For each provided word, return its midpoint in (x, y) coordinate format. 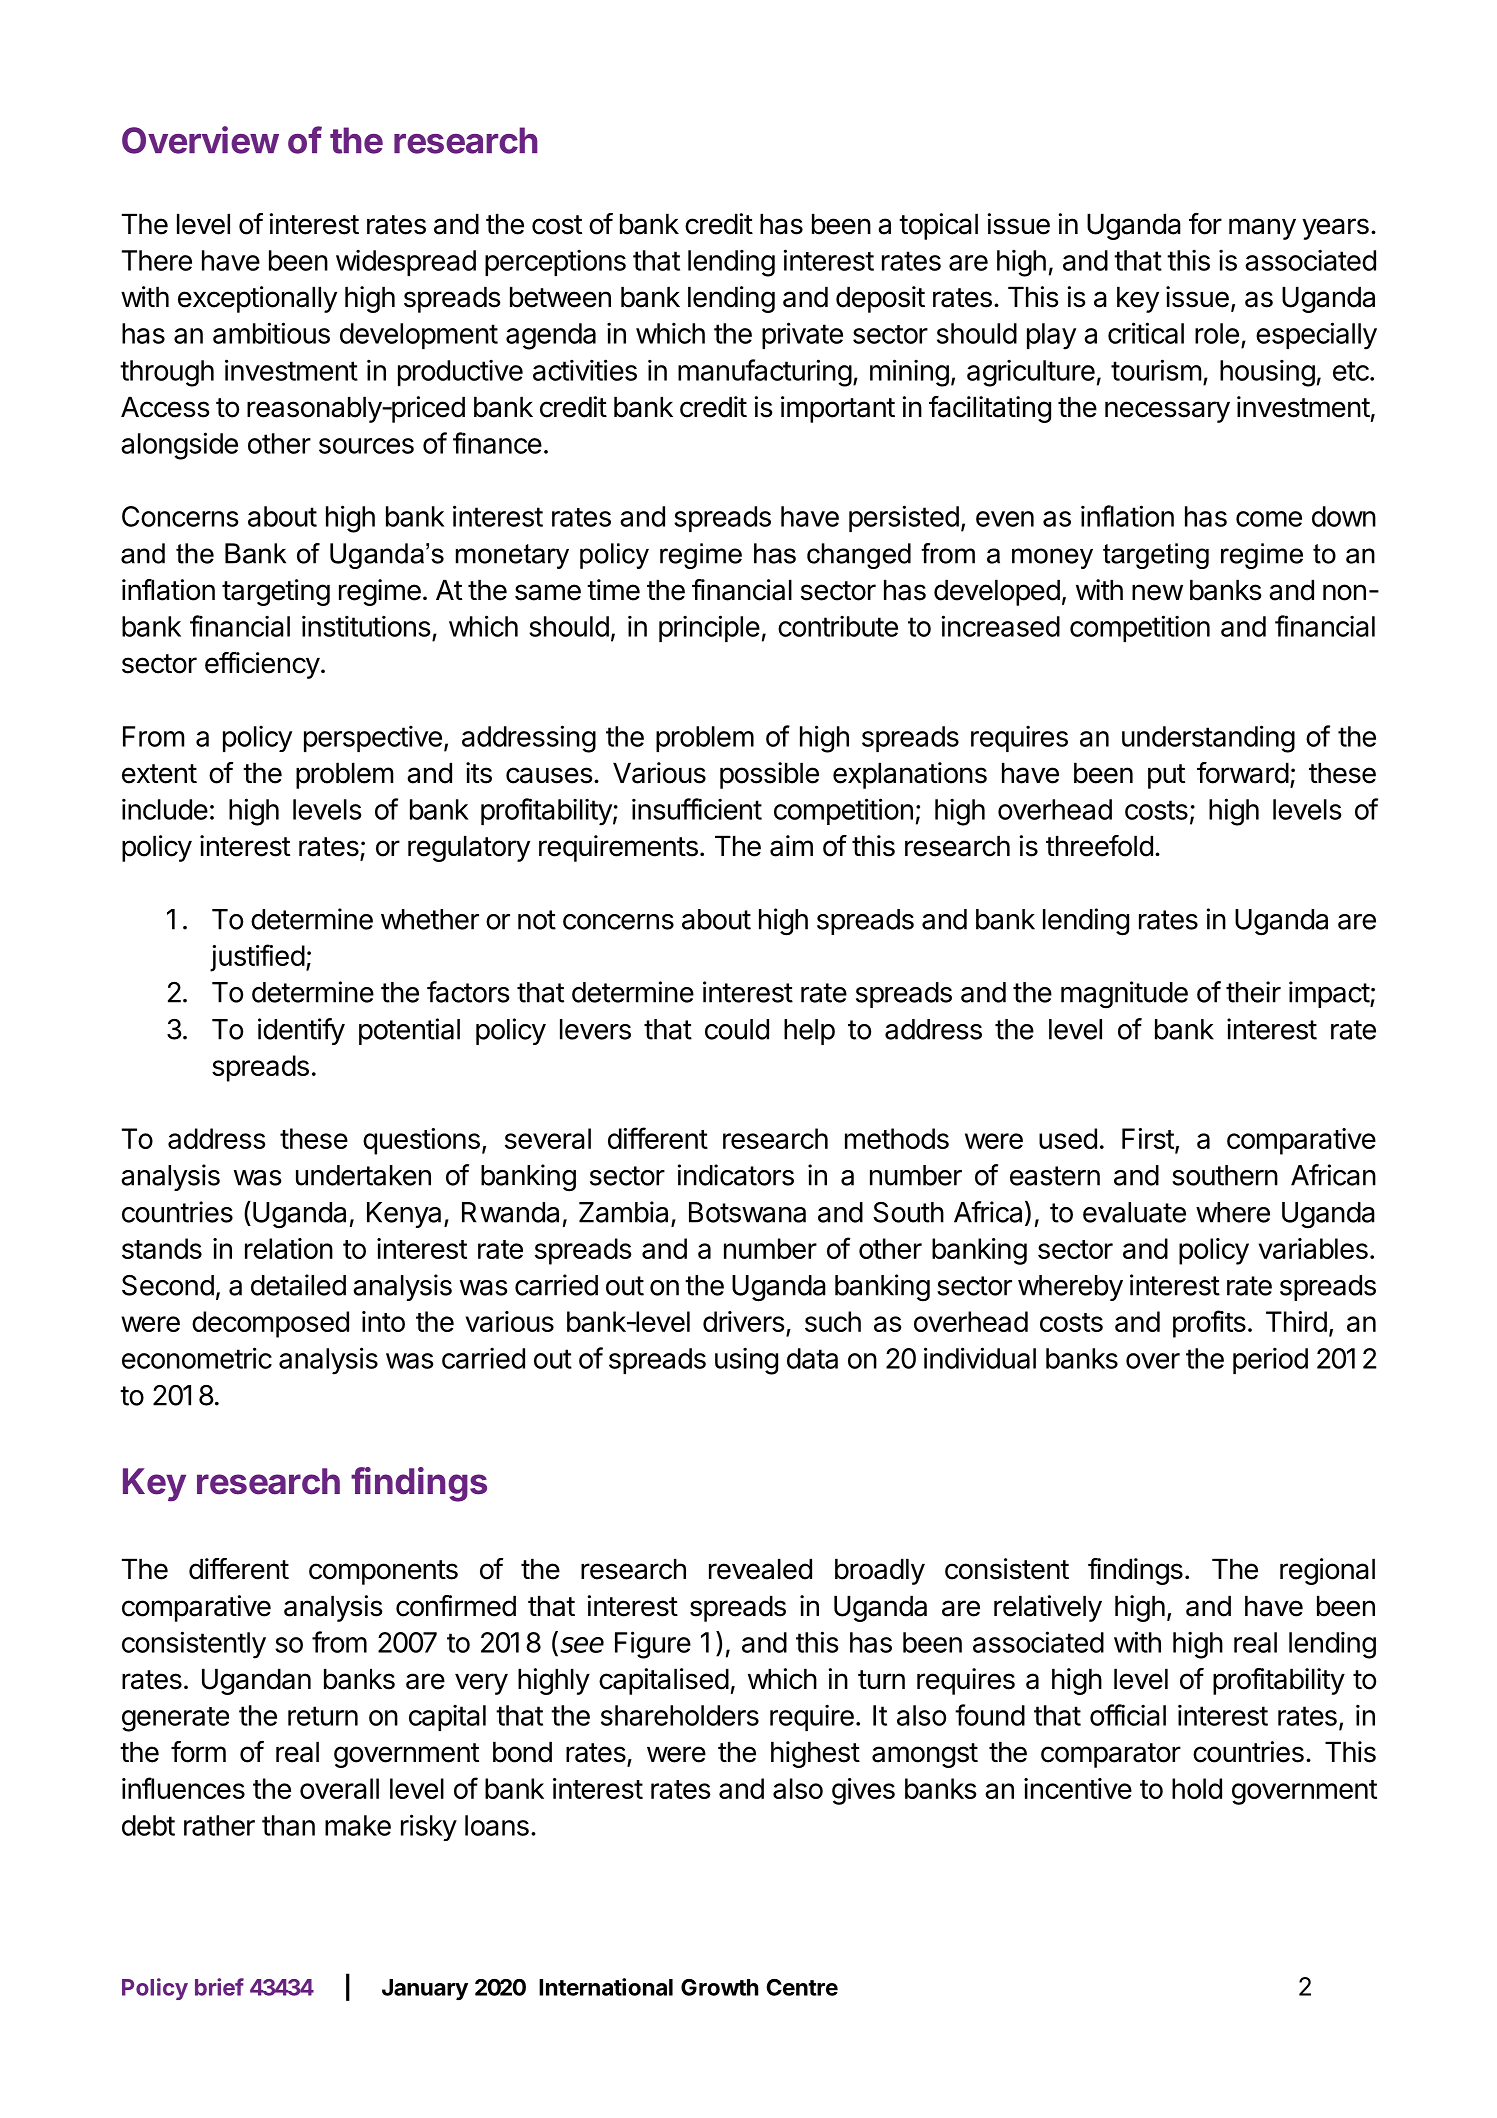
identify (301, 1031)
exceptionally (257, 299)
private (802, 335)
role (1217, 333)
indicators (736, 1175)
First (1148, 1138)
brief (219, 1987)
